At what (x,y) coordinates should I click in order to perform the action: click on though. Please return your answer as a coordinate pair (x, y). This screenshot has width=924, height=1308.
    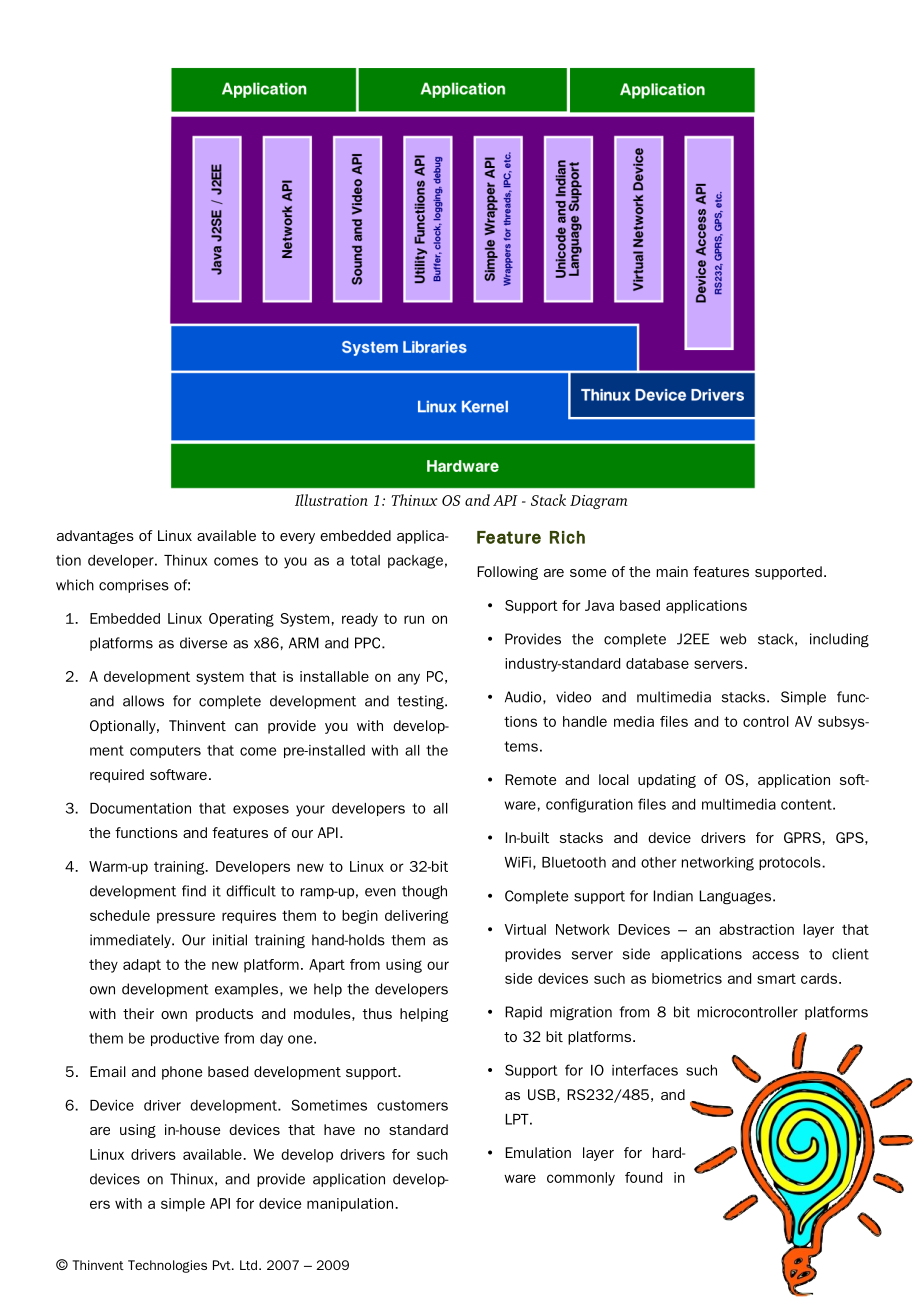
    Looking at the image, I should click on (424, 892).
